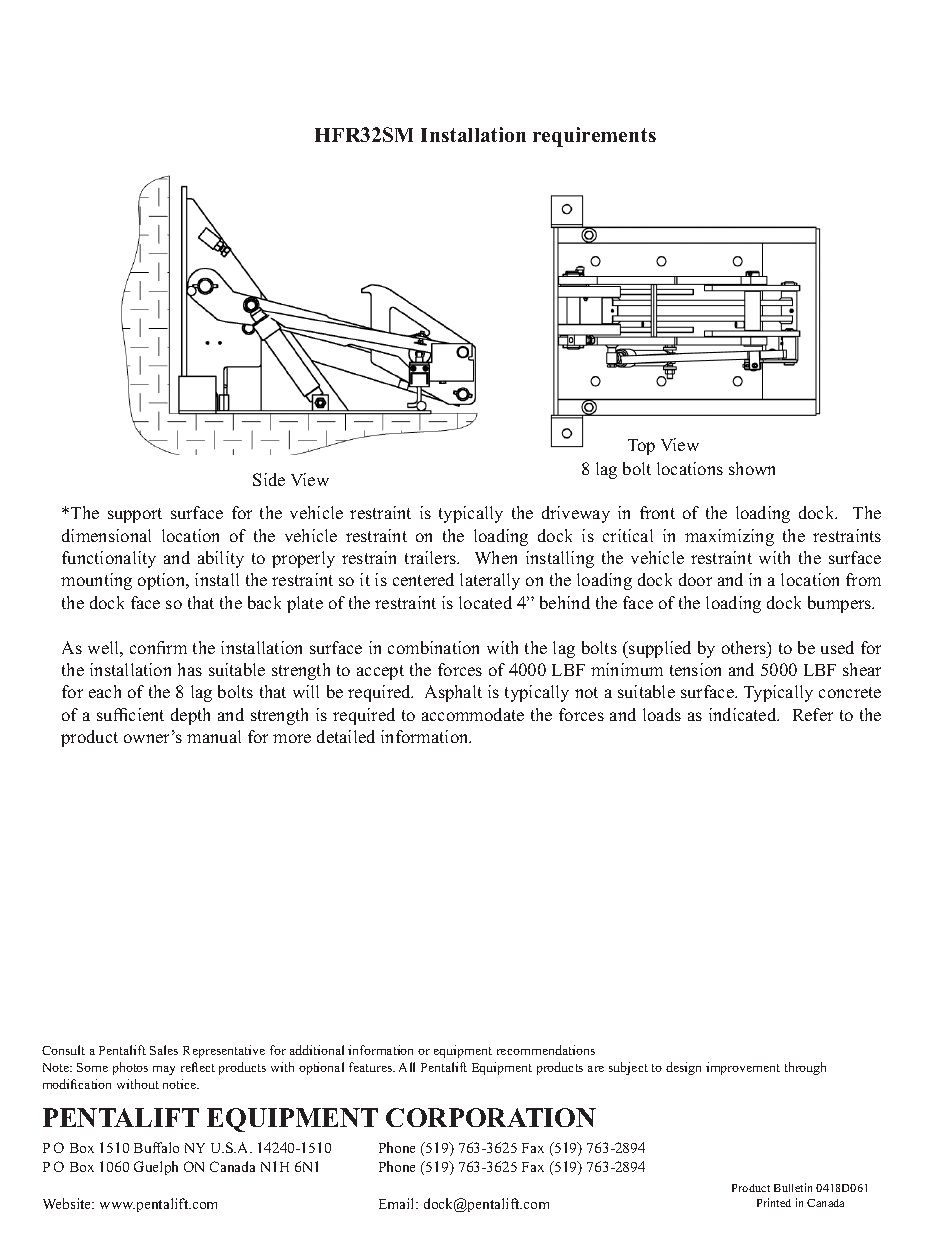 The image size is (952, 1233). Describe the element at coordinates (398, 1203) in the screenshot. I see `Email` at that location.
